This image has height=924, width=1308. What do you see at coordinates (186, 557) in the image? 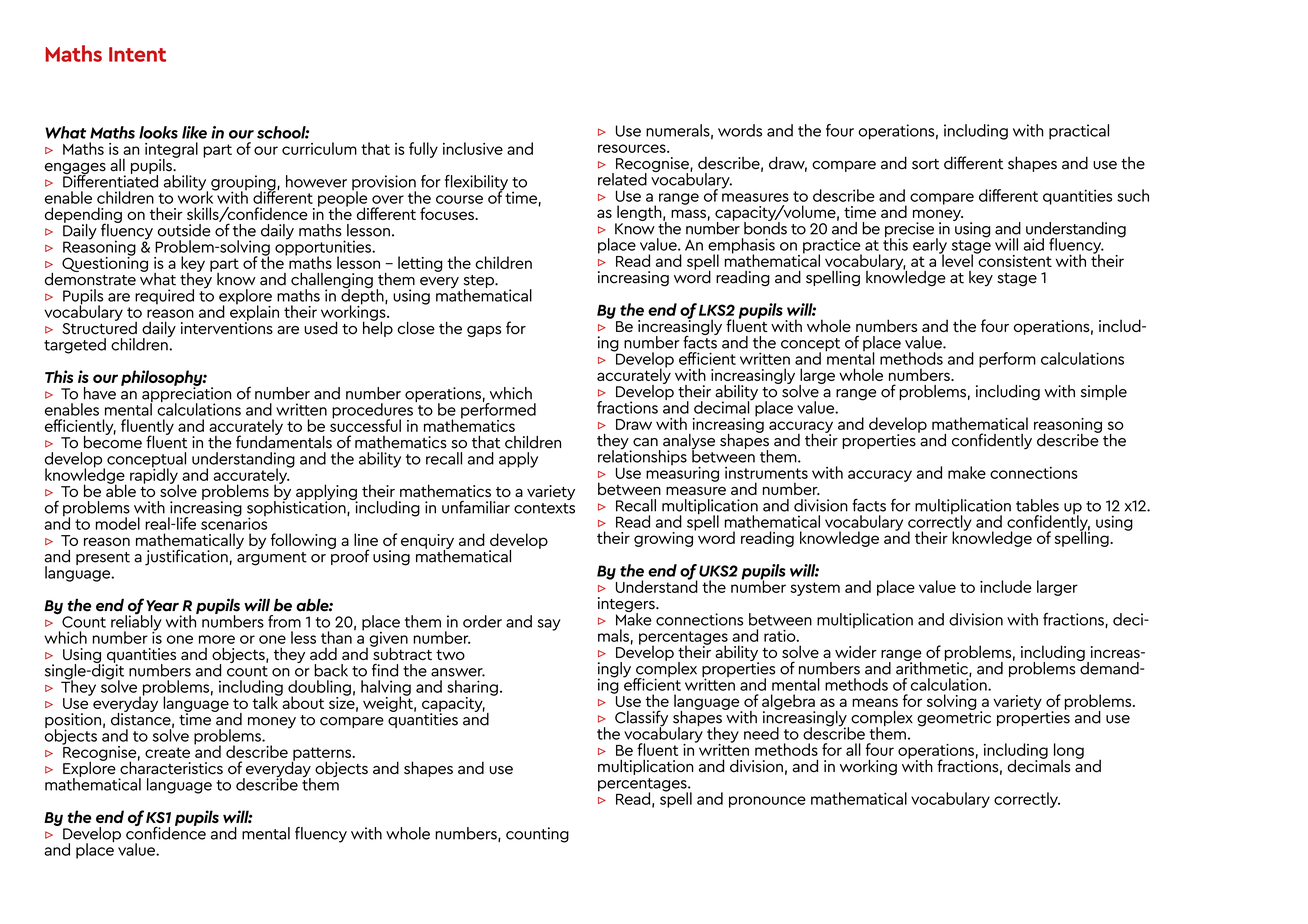
I see `justification` at bounding box center [186, 557].
